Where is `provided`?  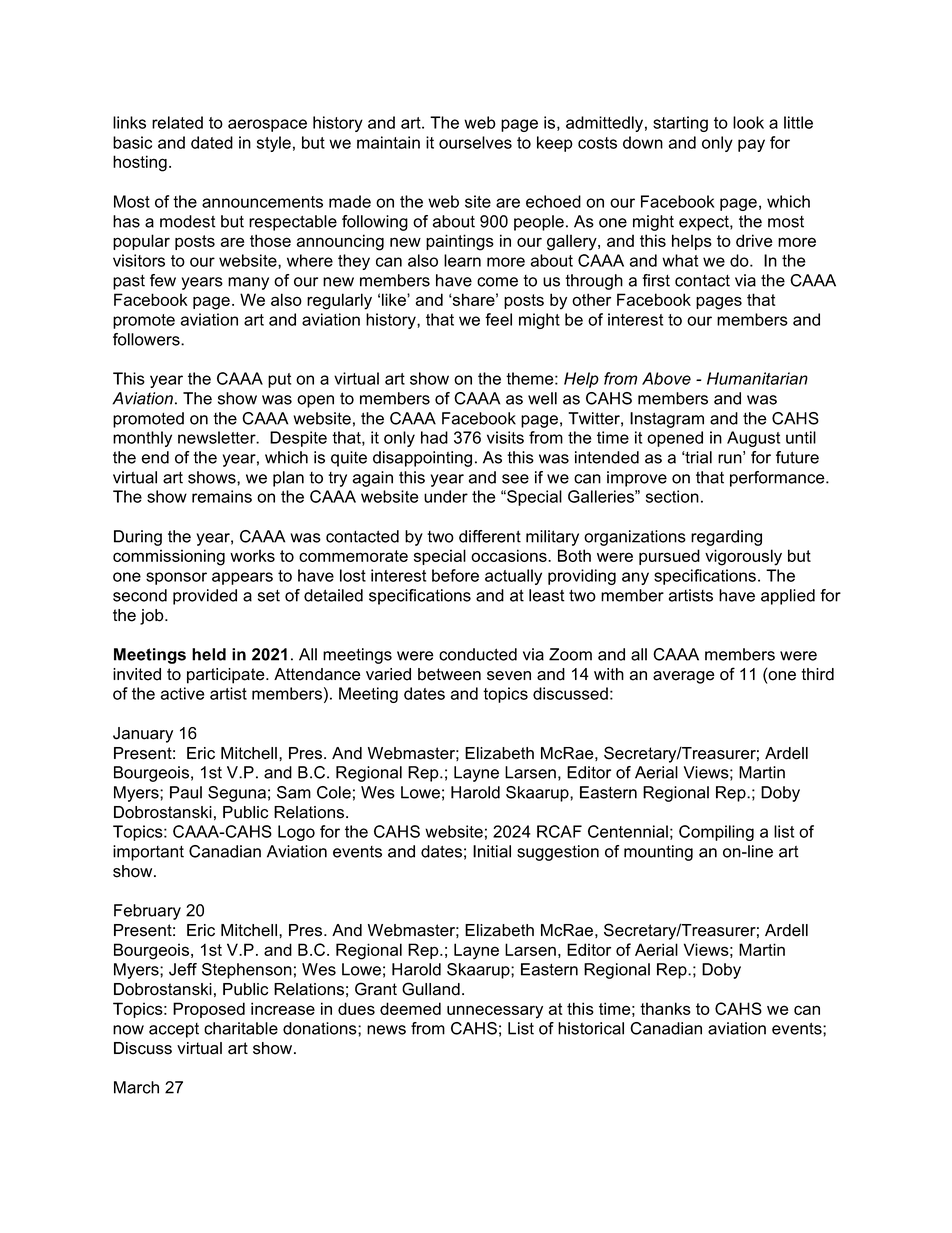
provided is located at coordinates (205, 597).
